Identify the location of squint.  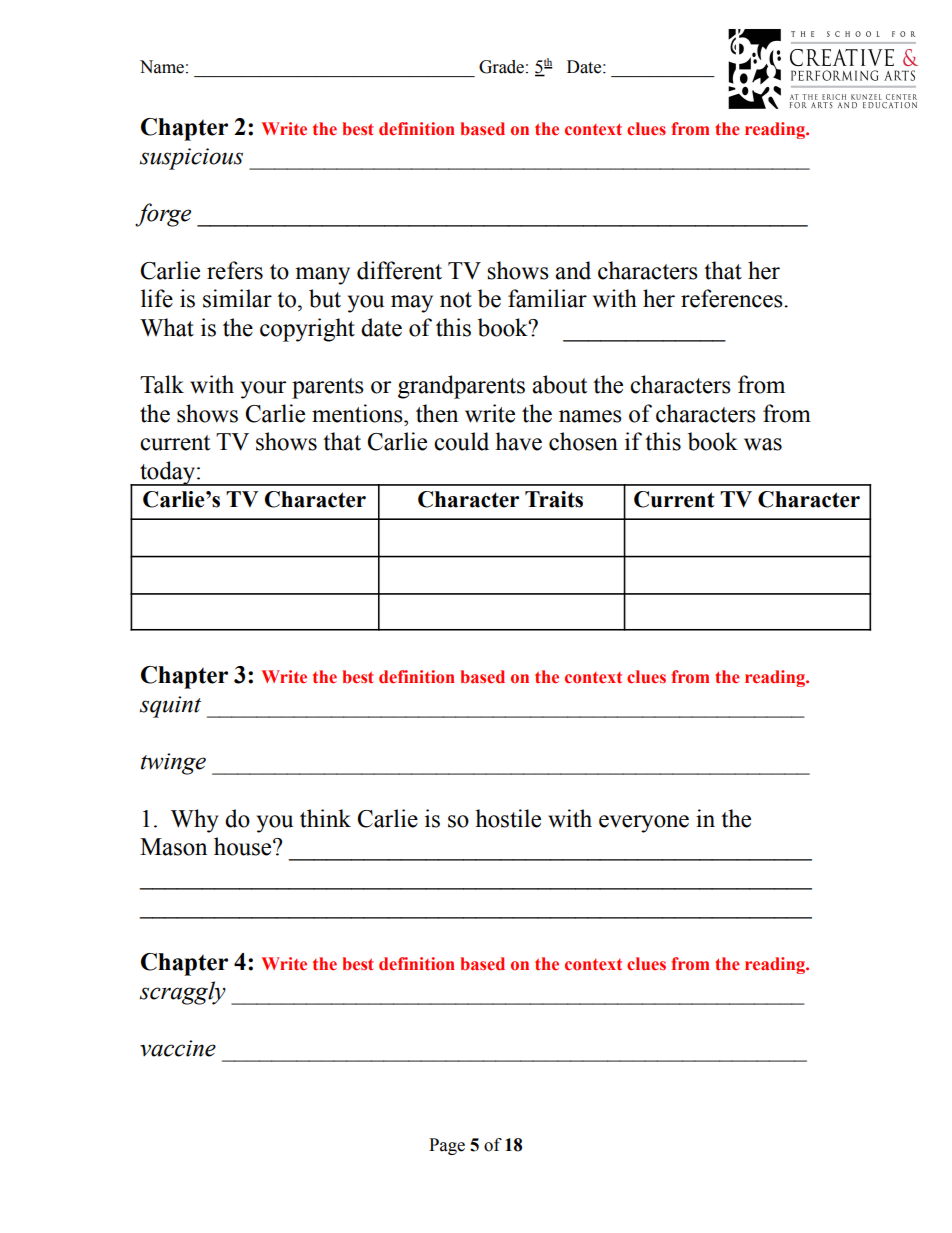
(170, 707).
